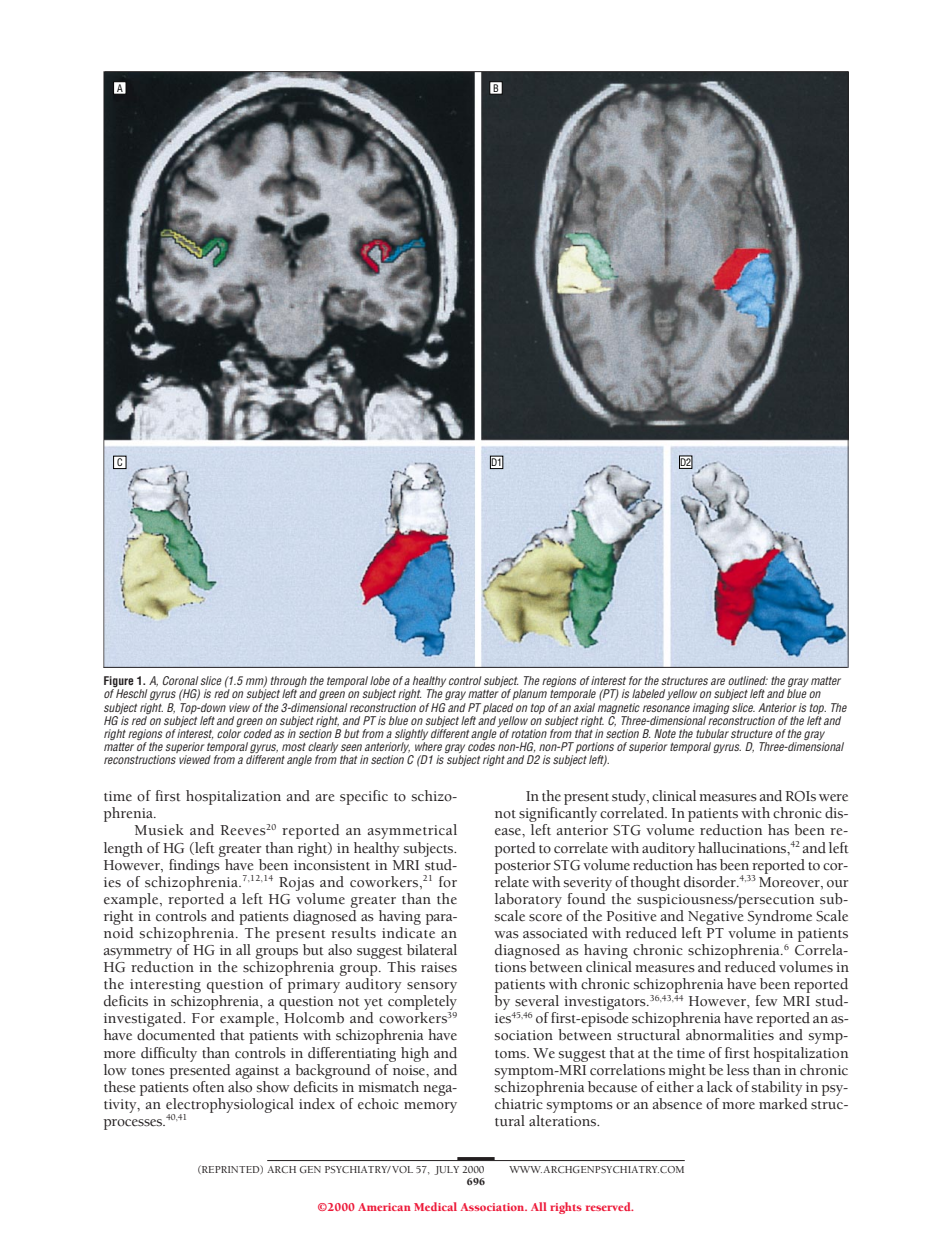 Image resolution: width=952 pixels, height=1233 pixels. Describe the element at coordinates (506, 935) in the screenshot. I see `was` at that location.
